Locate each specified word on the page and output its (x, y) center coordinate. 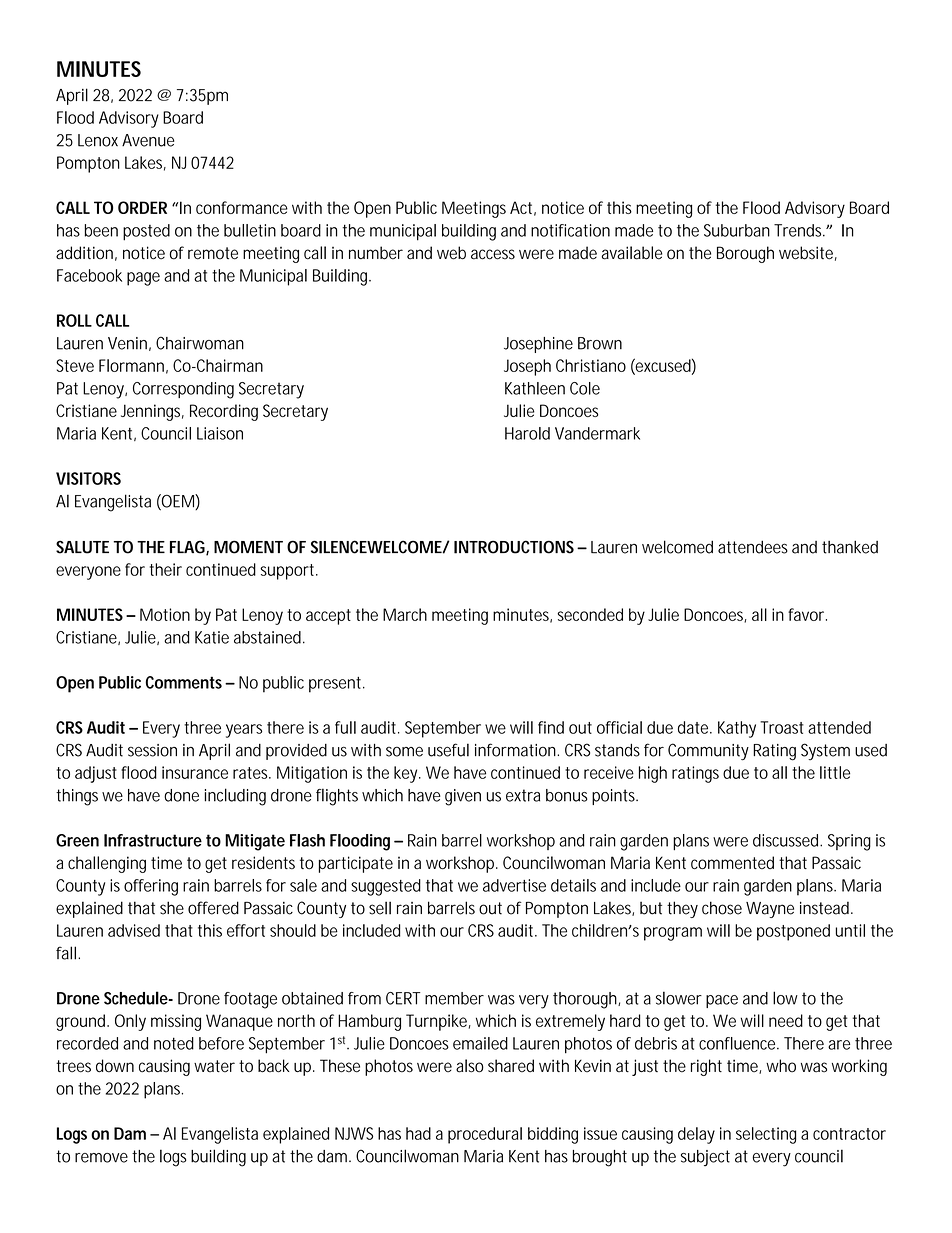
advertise (514, 885)
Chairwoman (200, 343)
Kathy (737, 729)
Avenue (148, 140)
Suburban (737, 230)
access (493, 254)
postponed (793, 932)
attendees (753, 547)
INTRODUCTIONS (516, 547)
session (152, 750)
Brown (600, 343)
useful (448, 750)
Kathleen (535, 388)
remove (101, 1158)
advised (134, 930)
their (166, 569)
